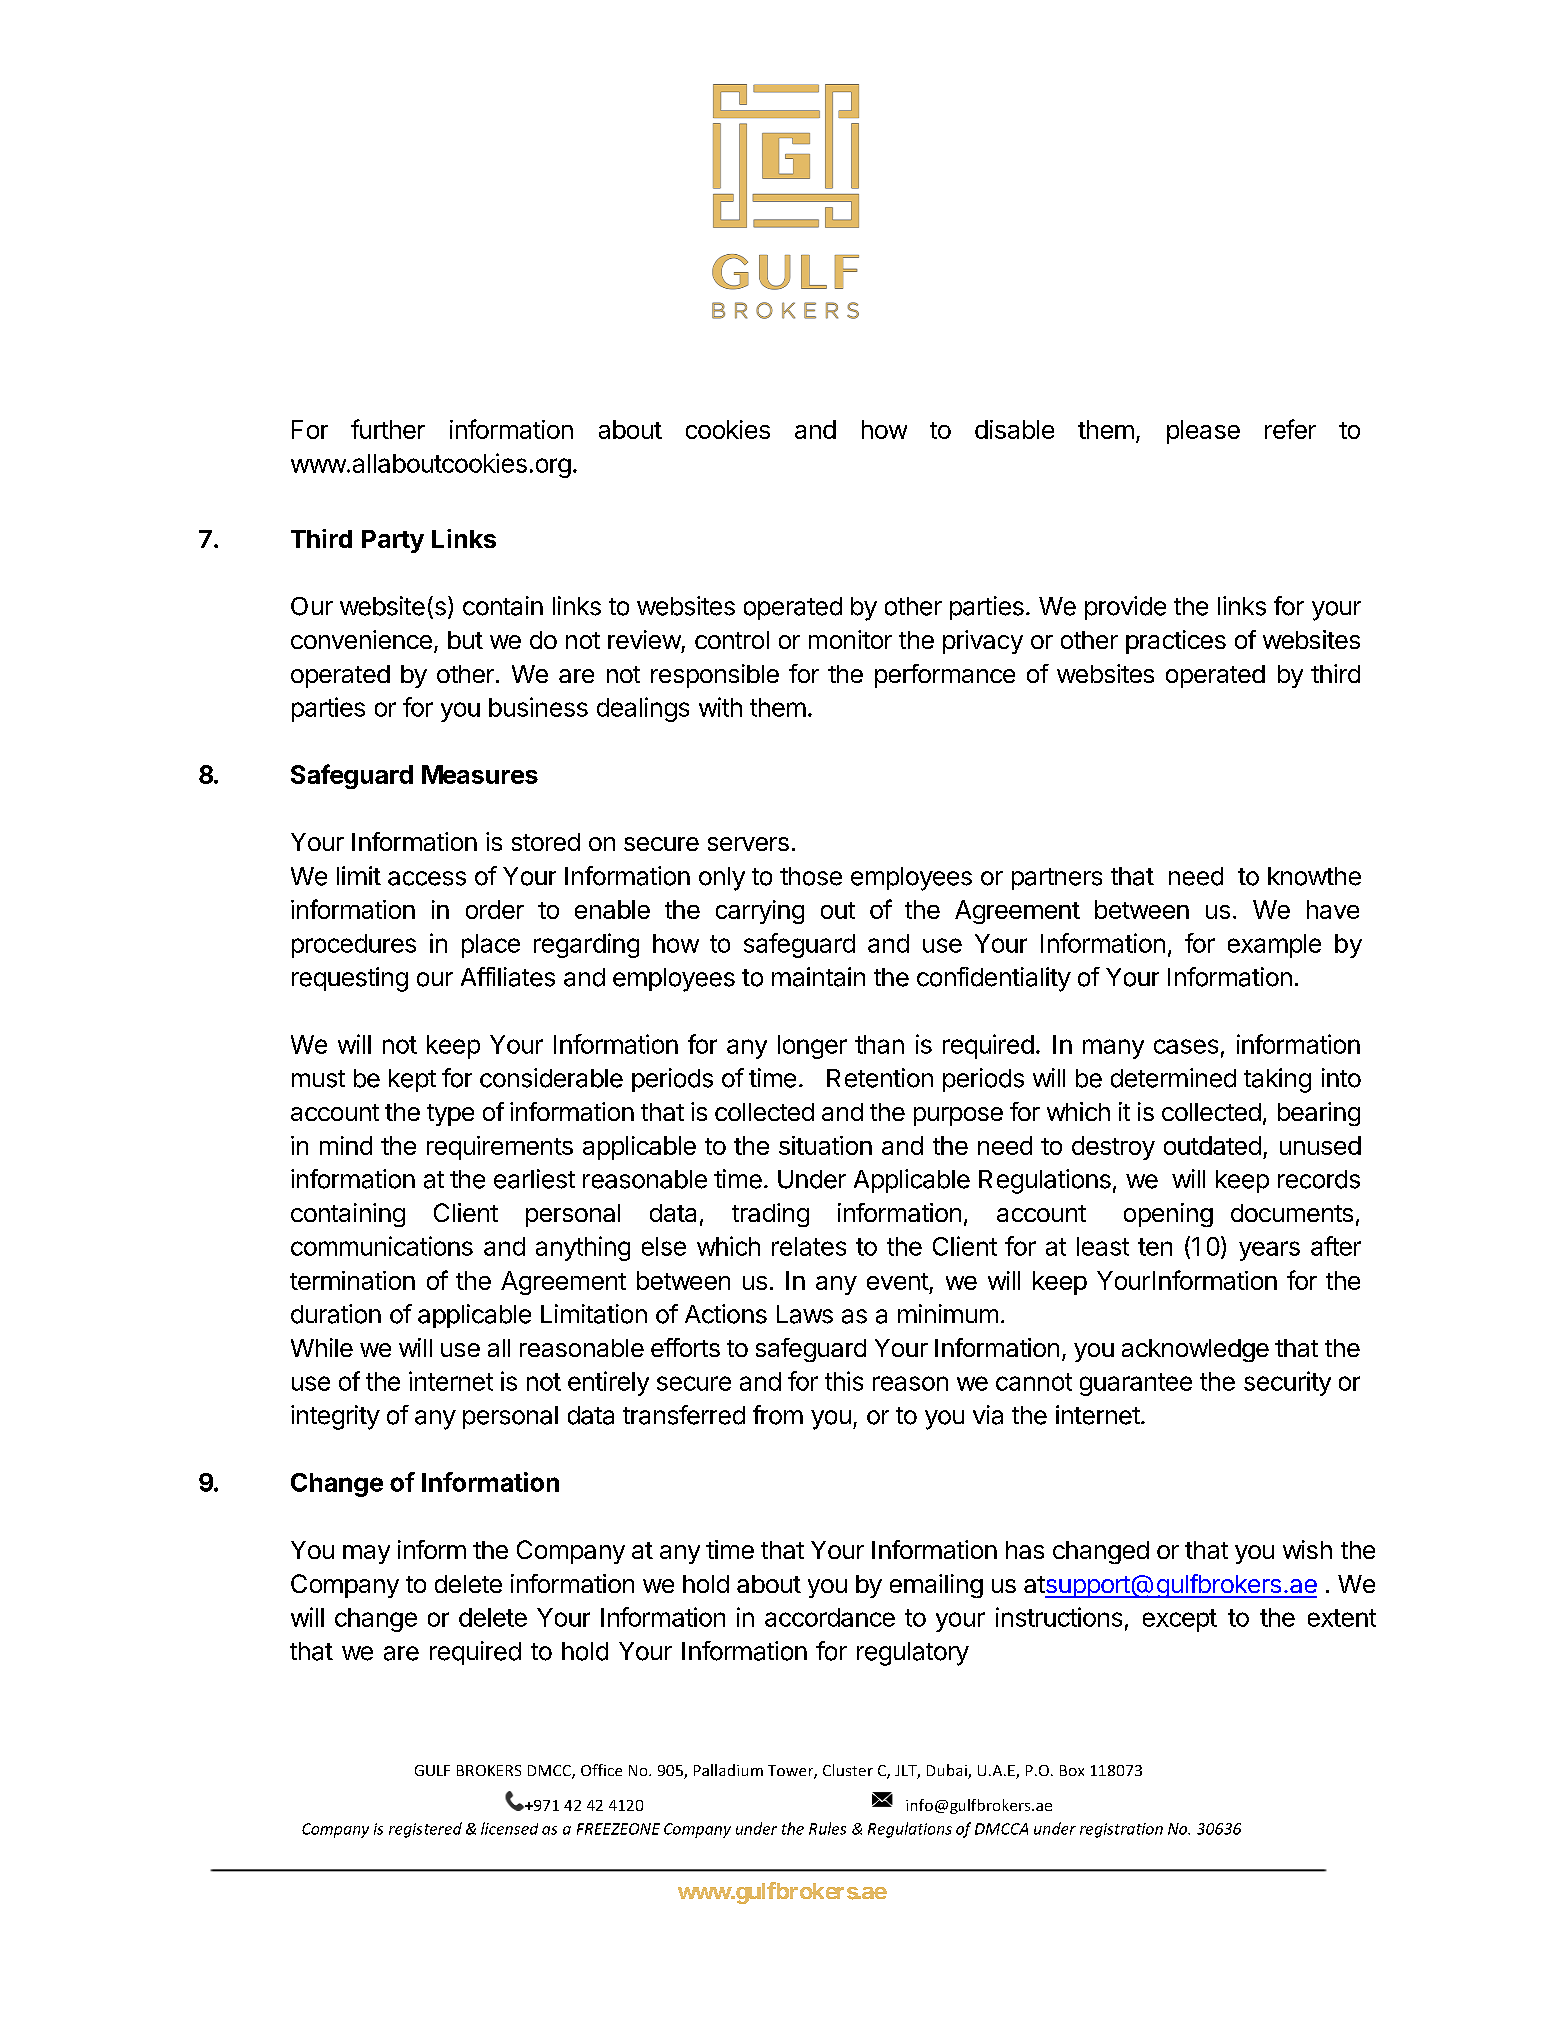  What do you see at coordinates (1203, 432) in the page?
I see `please` at bounding box center [1203, 432].
